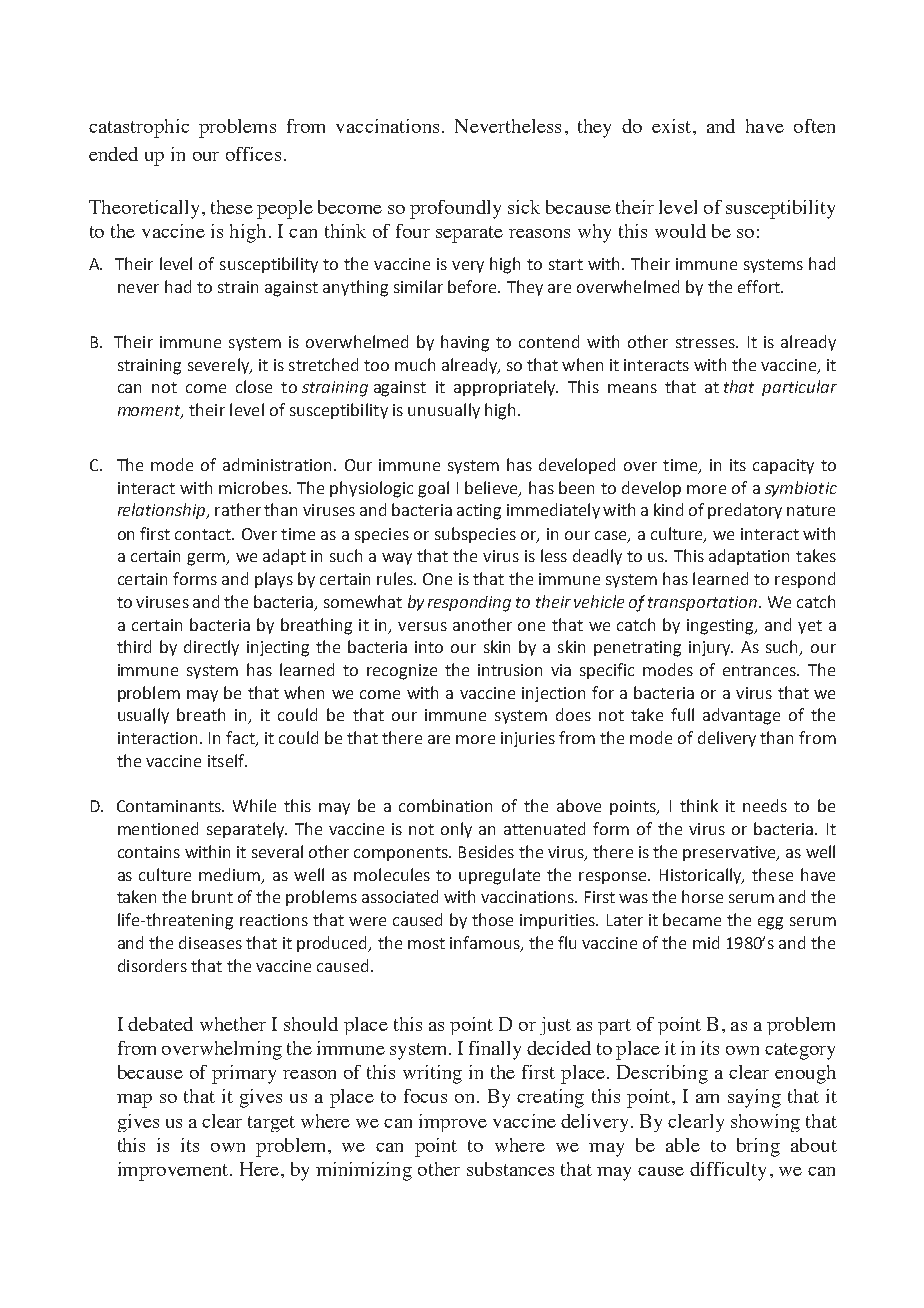  What do you see at coordinates (170, 806) in the screenshot?
I see `Contaminants` at bounding box center [170, 806].
